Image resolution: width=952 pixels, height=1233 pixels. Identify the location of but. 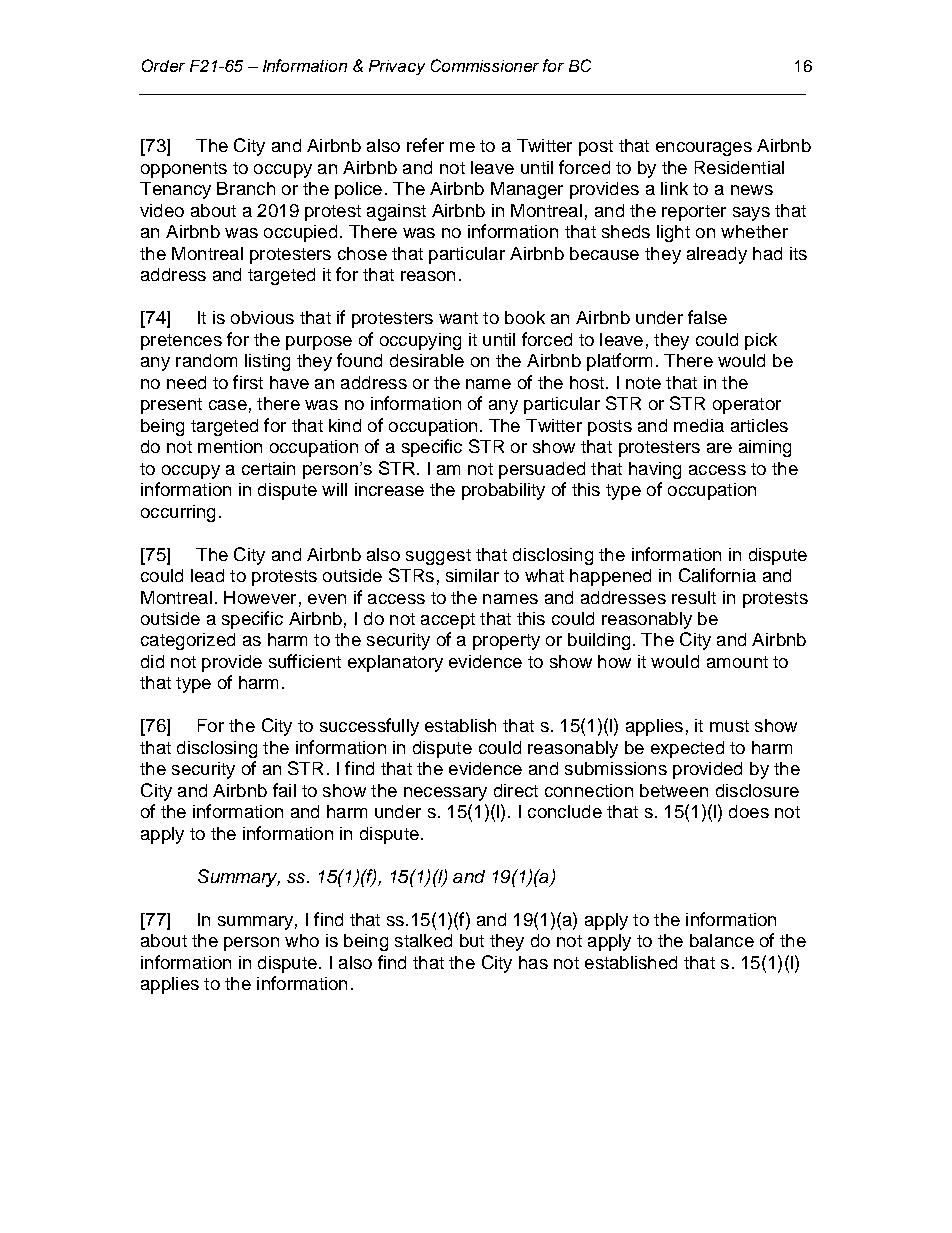
(472, 940).
